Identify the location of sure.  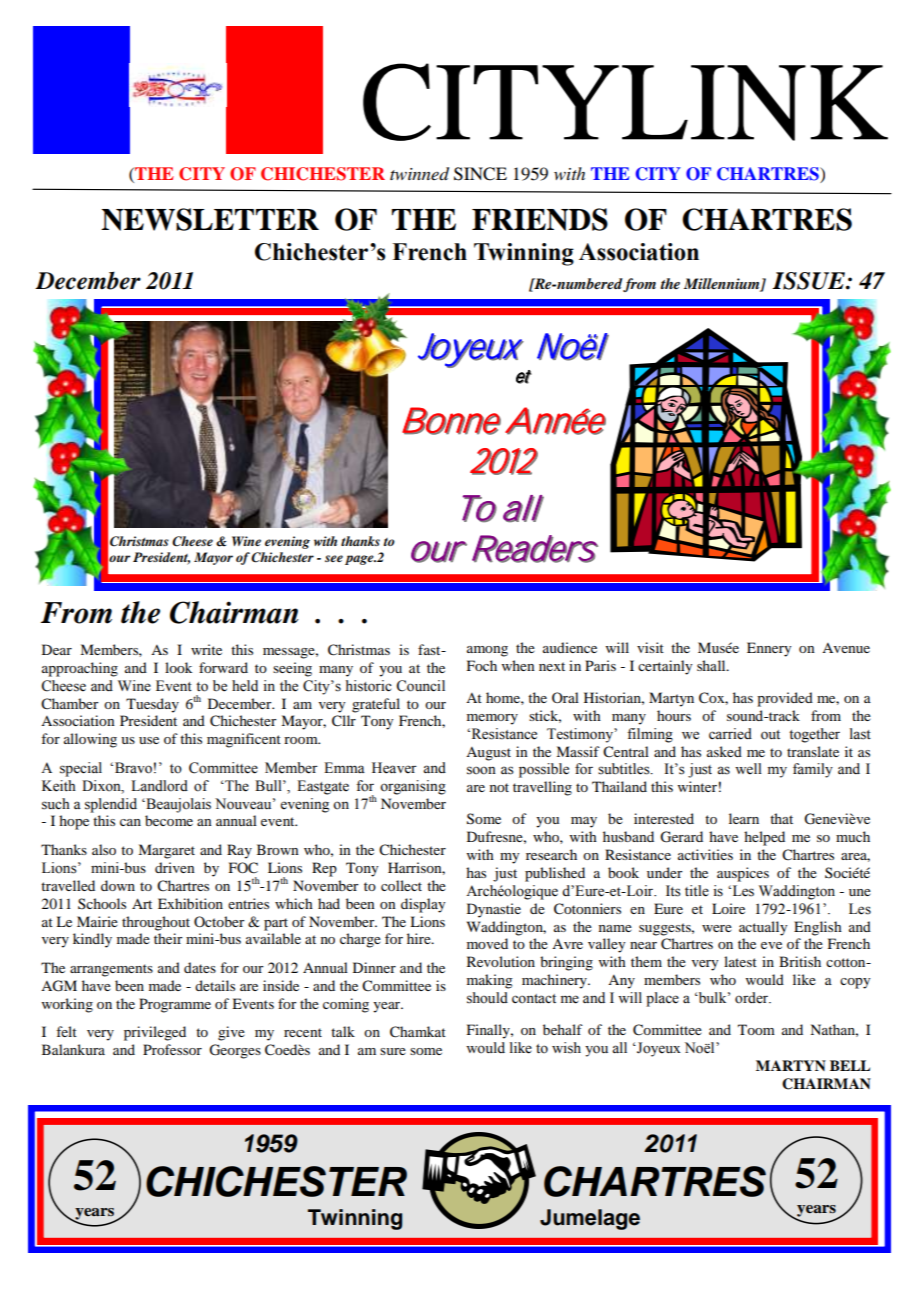
(393, 1051).
